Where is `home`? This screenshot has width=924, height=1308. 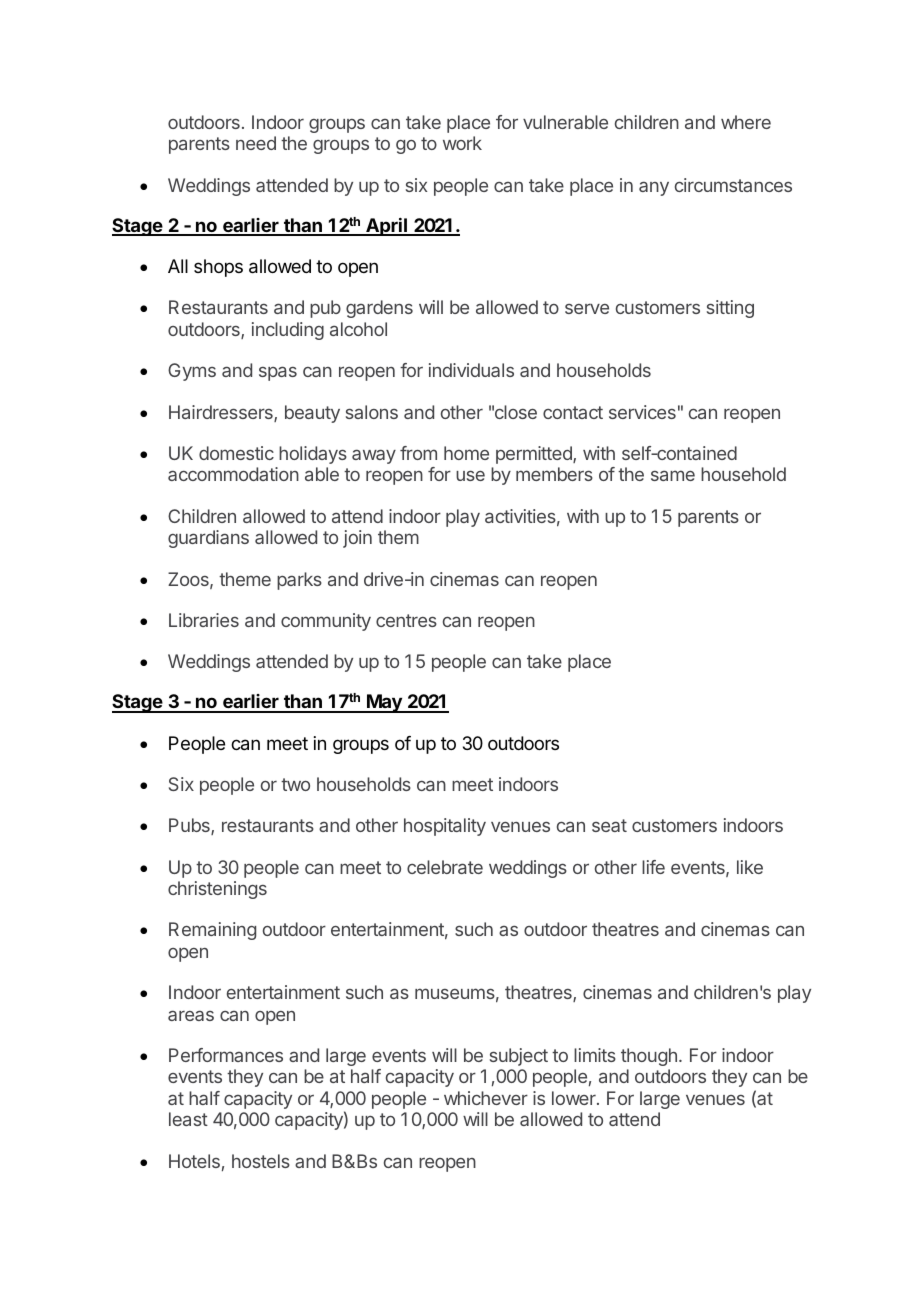
home is located at coordinates (466, 453).
